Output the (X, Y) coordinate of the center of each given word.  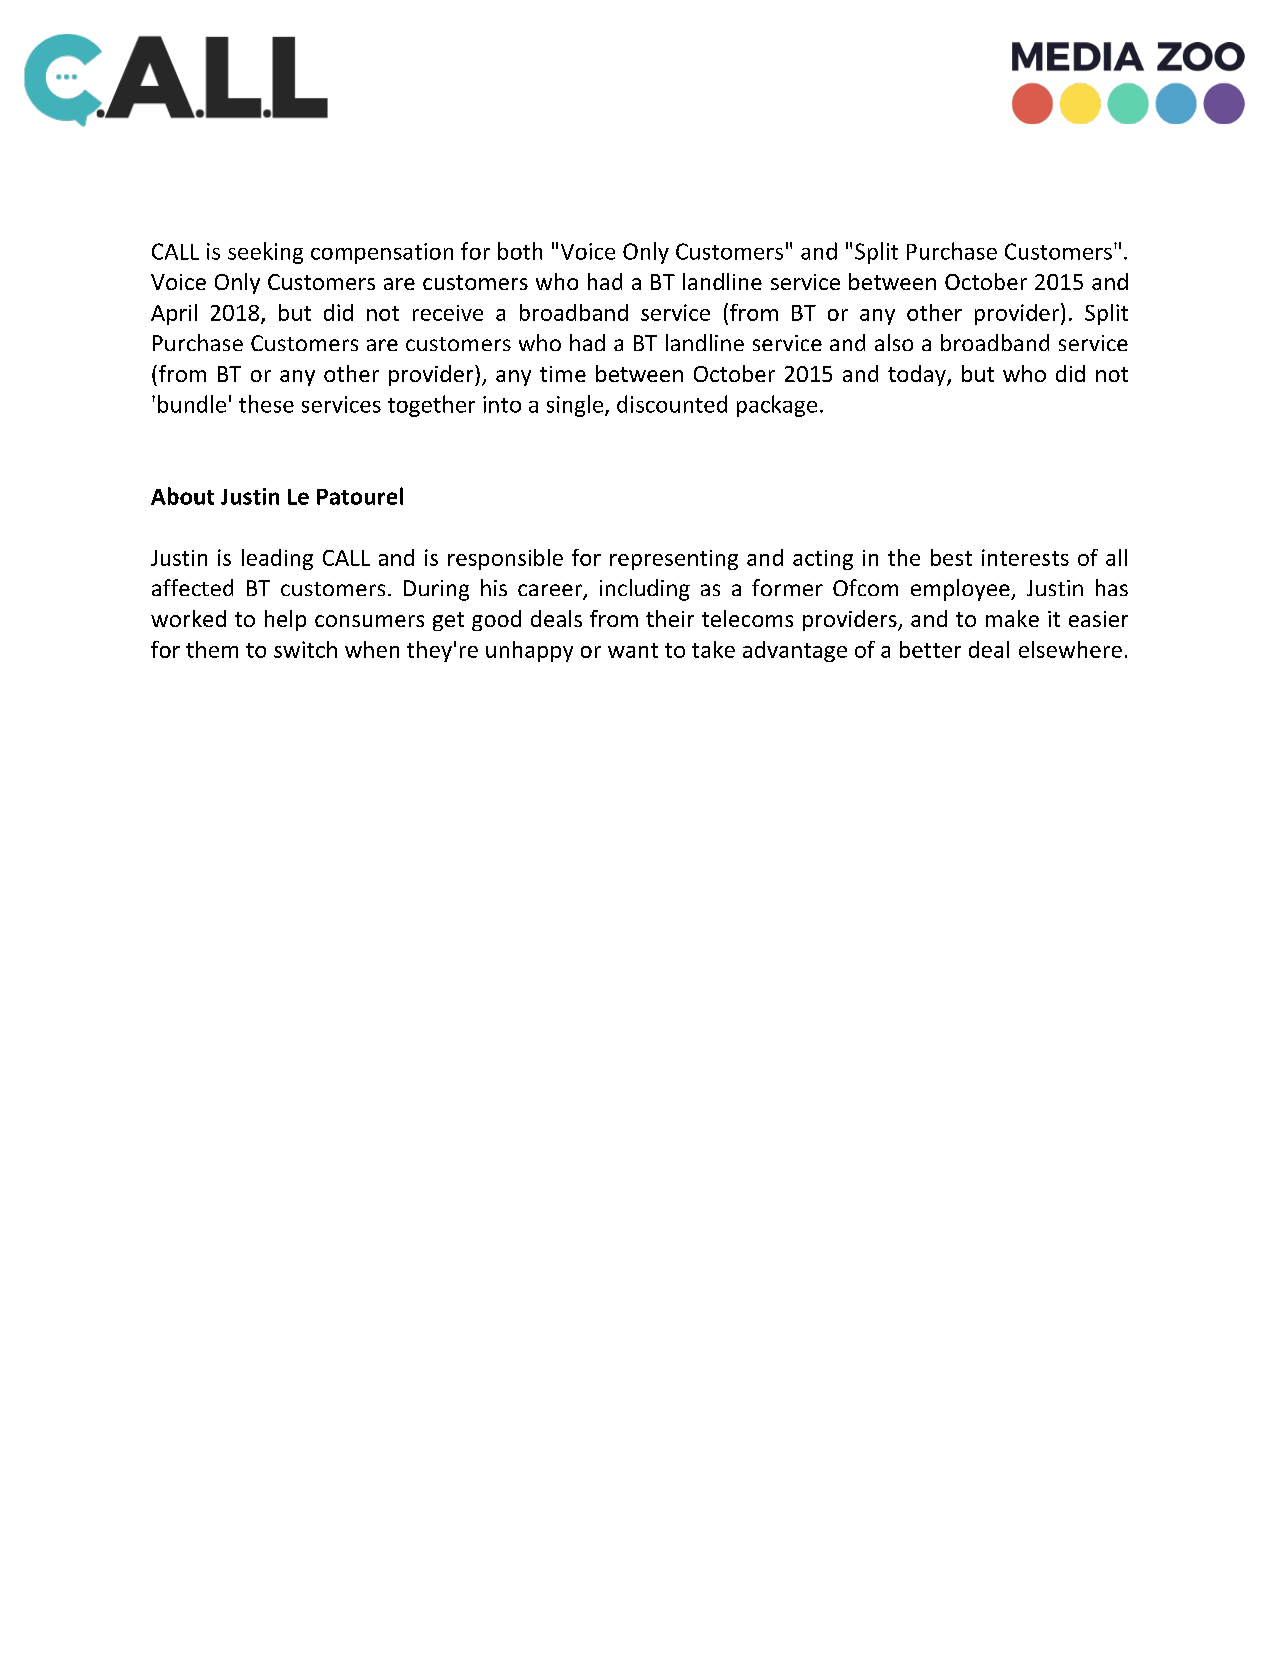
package (777, 406)
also (894, 342)
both (520, 251)
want (633, 650)
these (266, 404)
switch (305, 649)
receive (448, 313)
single (576, 406)
